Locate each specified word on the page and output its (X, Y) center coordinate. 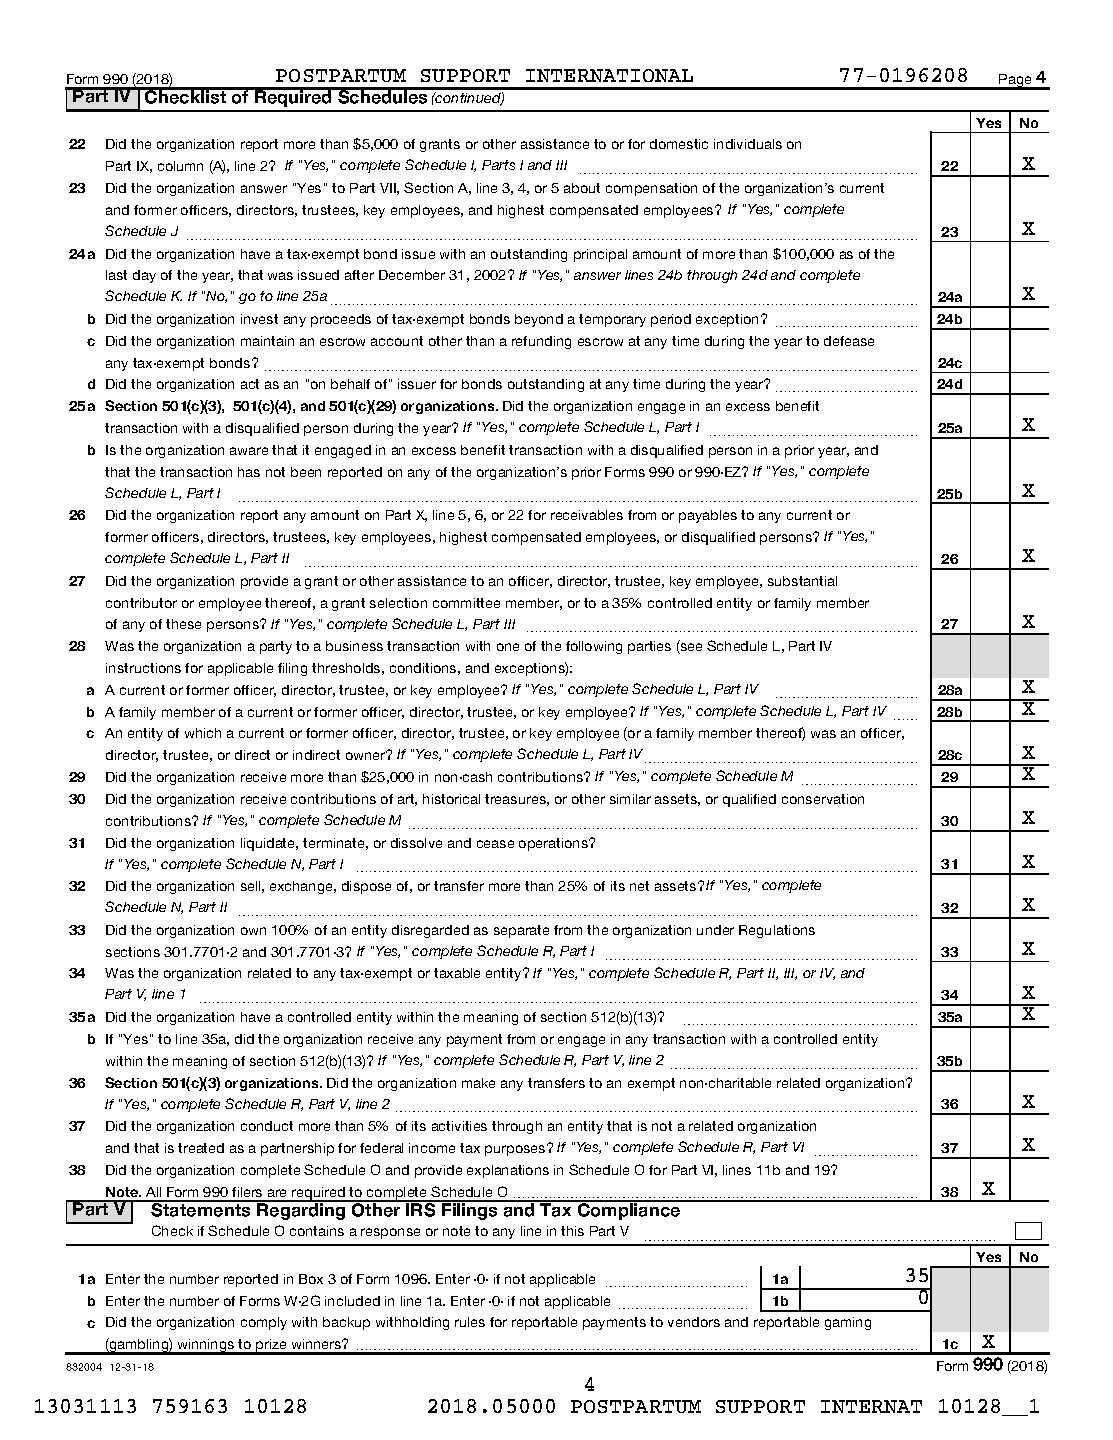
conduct (267, 1126)
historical (451, 799)
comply (264, 1323)
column (180, 166)
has (249, 472)
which (203, 733)
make (478, 1083)
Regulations (777, 931)
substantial (802, 581)
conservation (823, 799)
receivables (587, 515)
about (582, 188)
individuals (748, 144)
